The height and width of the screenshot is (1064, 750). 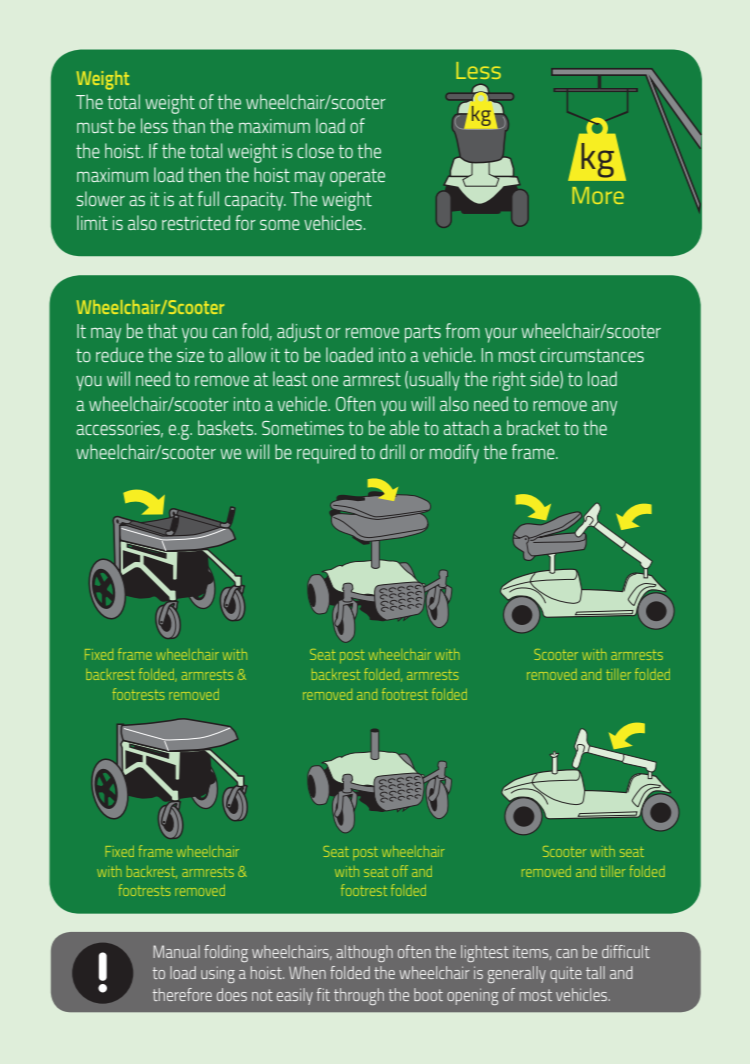 What do you see at coordinates (466, 427) in the screenshot?
I see `attach` at bounding box center [466, 427].
